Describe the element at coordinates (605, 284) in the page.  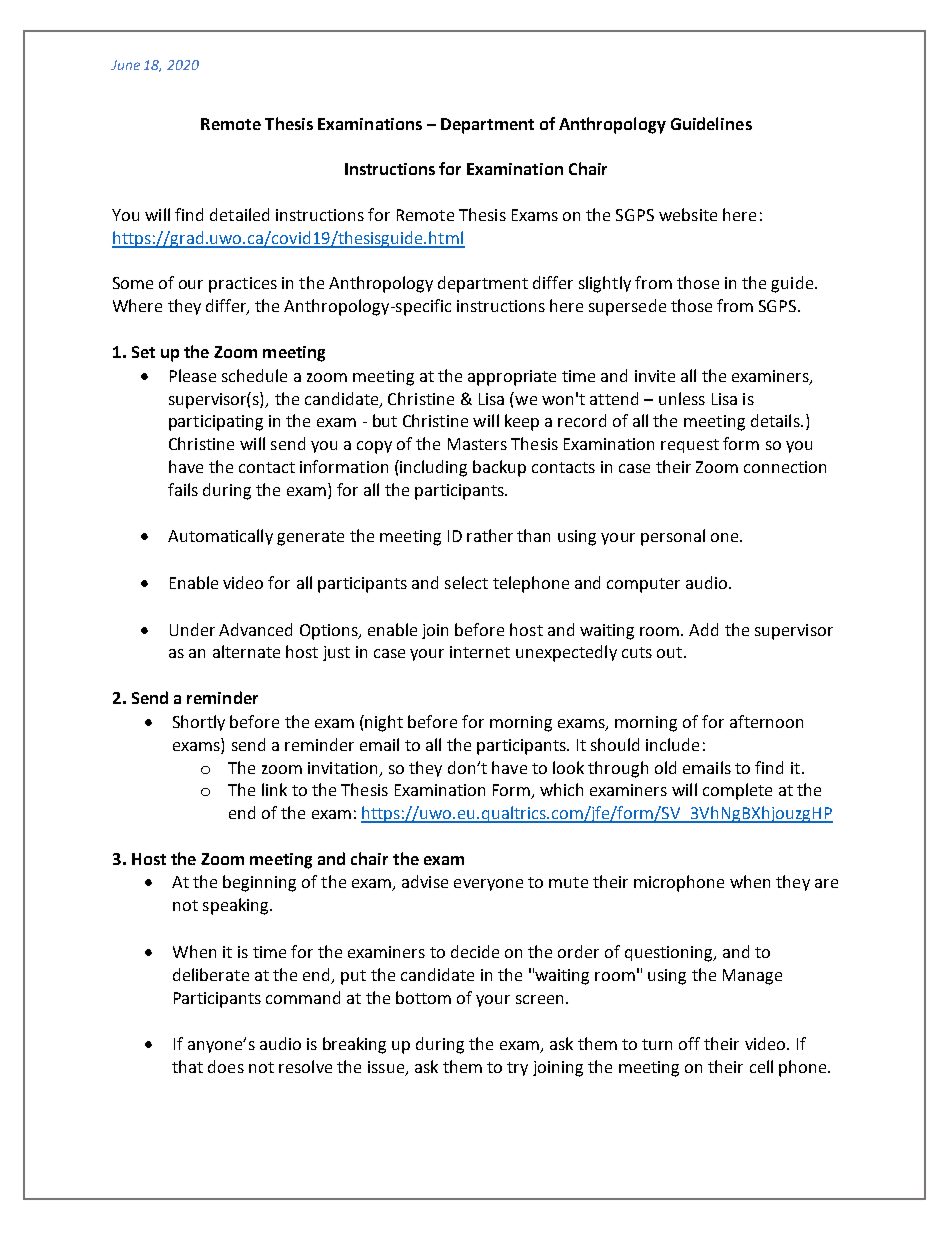
I see `slightly` at that location.
